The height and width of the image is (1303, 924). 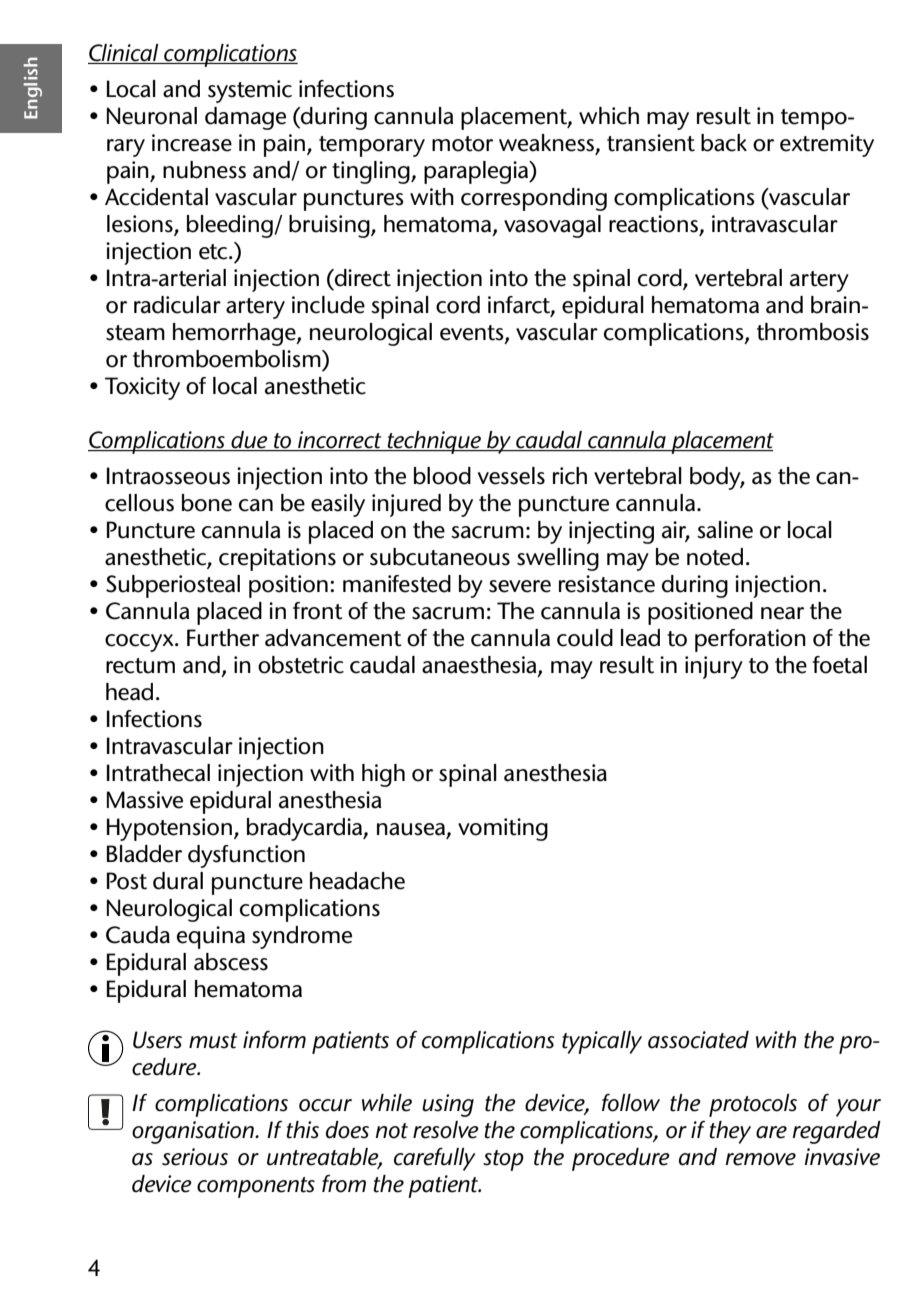 What do you see at coordinates (782, 613) in the image?
I see `near` at bounding box center [782, 613].
